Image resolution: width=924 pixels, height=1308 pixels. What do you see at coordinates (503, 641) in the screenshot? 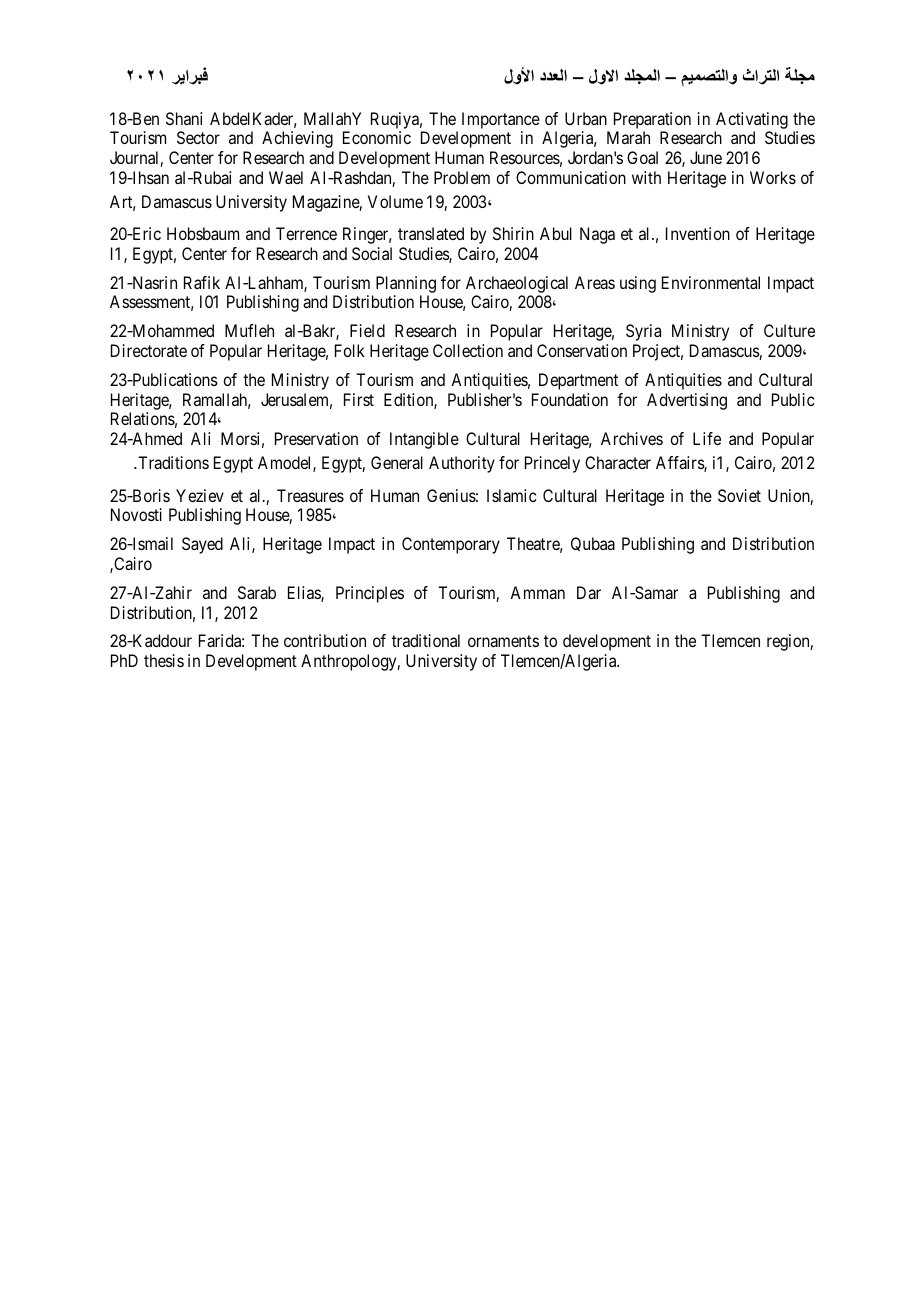
I see `ornaments` at bounding box center [503, 641].
